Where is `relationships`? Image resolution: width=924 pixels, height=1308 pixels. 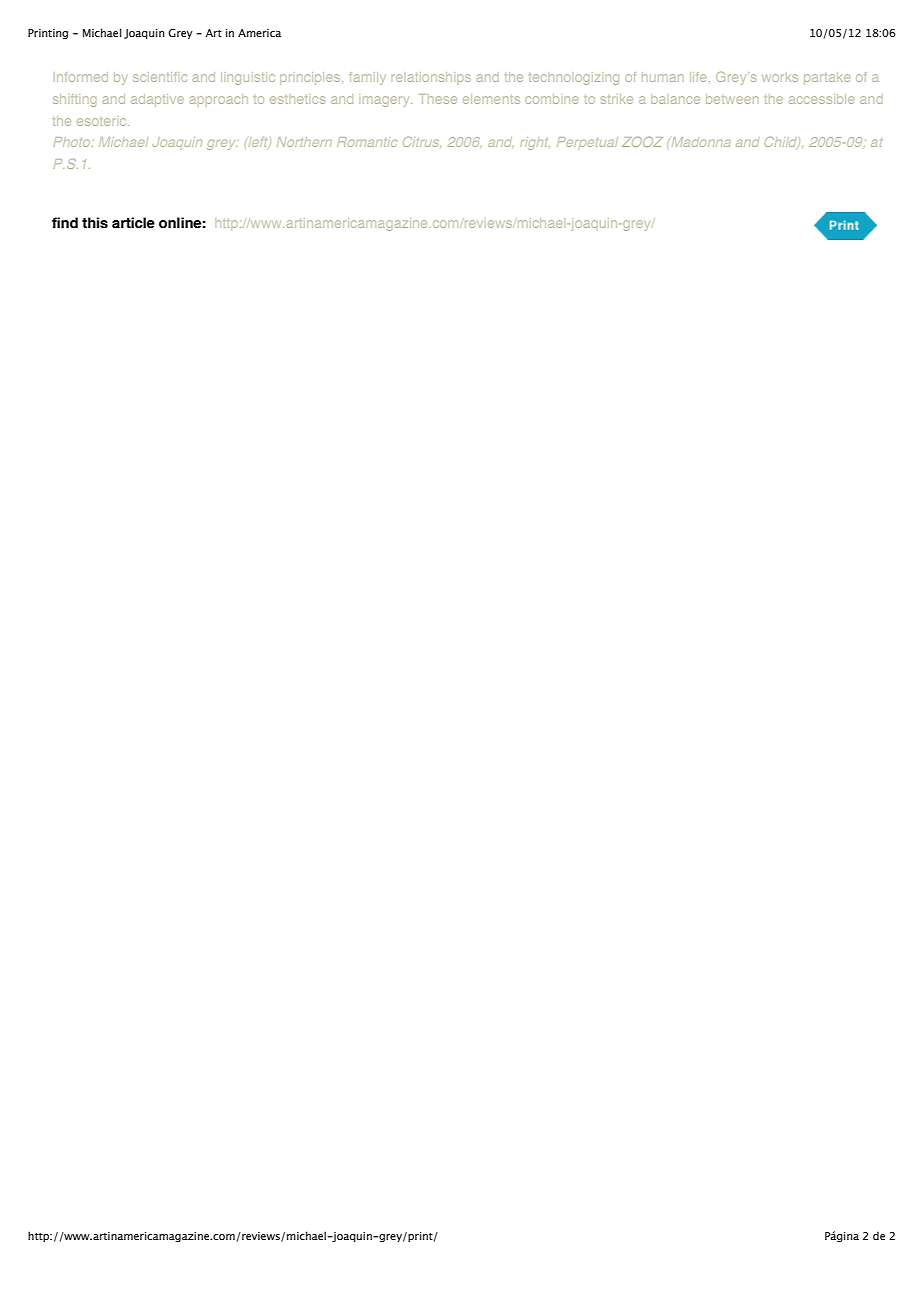 relationships is located at coordinates (431, 78).
